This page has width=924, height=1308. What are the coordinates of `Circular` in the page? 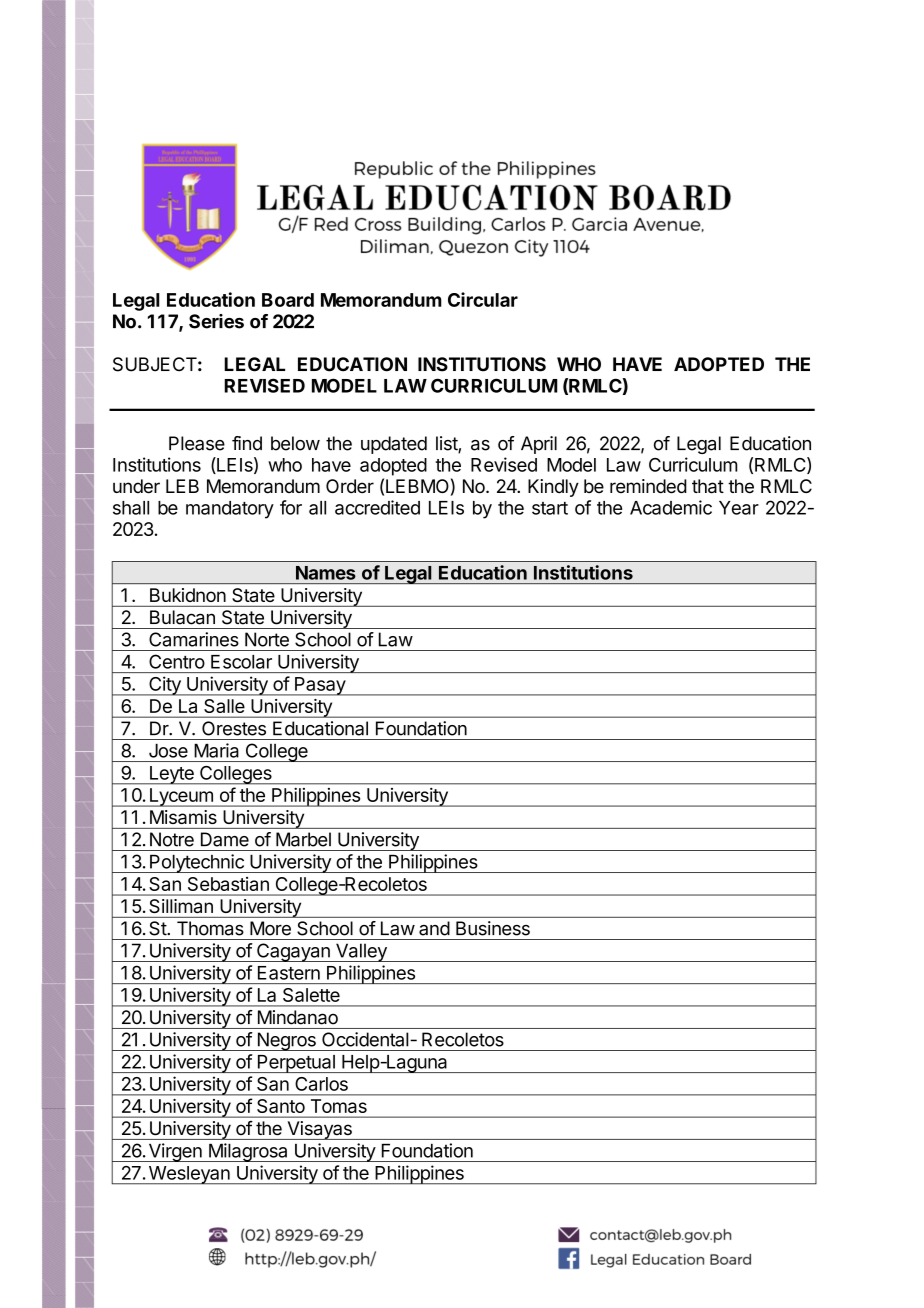 It's located at (483, 299).
